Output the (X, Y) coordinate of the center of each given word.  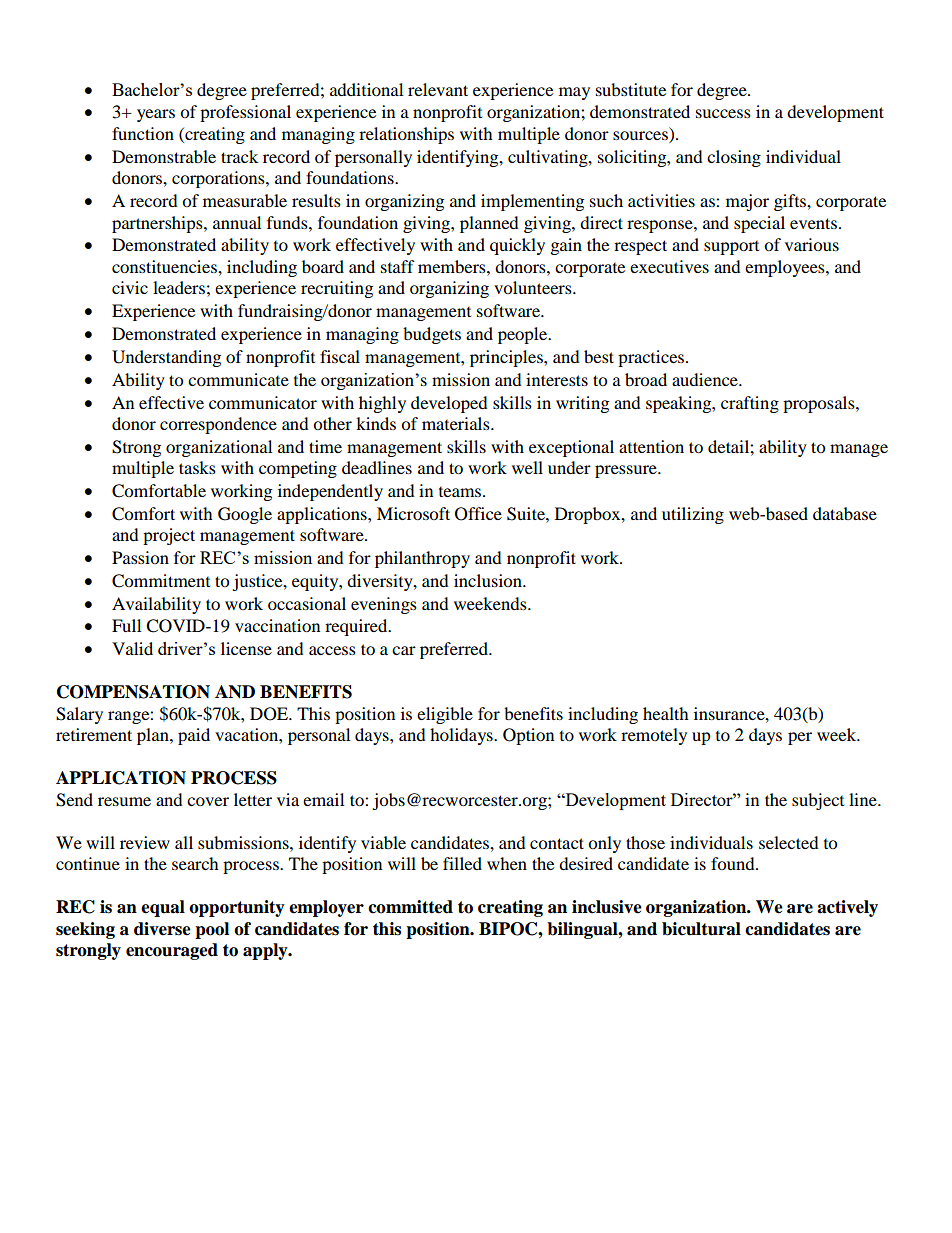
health (666, 713)
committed (410, 907)
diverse (162, 929)
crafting (750, 404)
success (723, 113)
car (404, 650)
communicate (238, 379)
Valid (132, 648)
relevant (438, 89)
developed (449, 404)
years (156, 115)
